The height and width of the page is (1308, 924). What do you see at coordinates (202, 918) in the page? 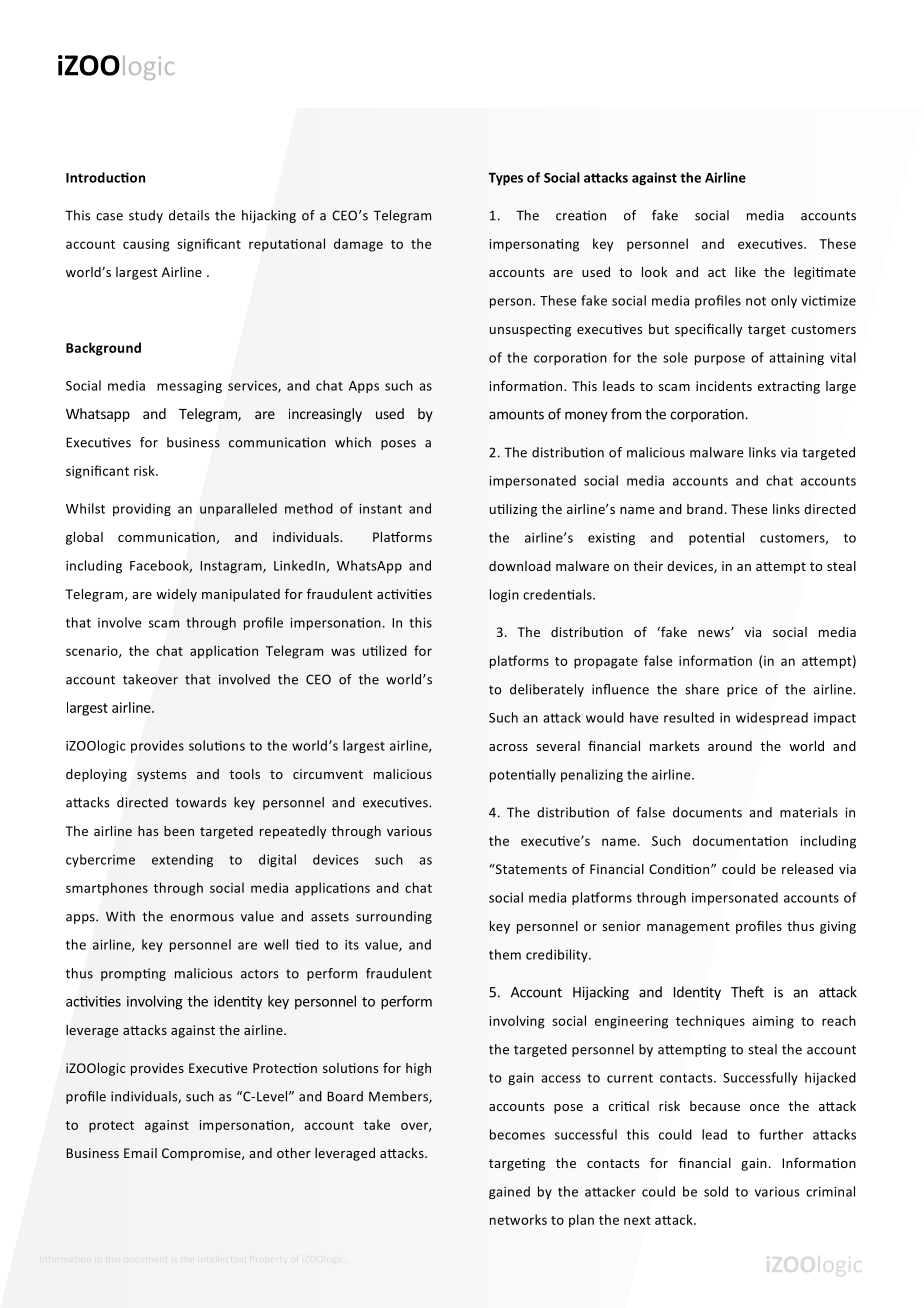
I see `enormous` at bounding box center [202, 918].
